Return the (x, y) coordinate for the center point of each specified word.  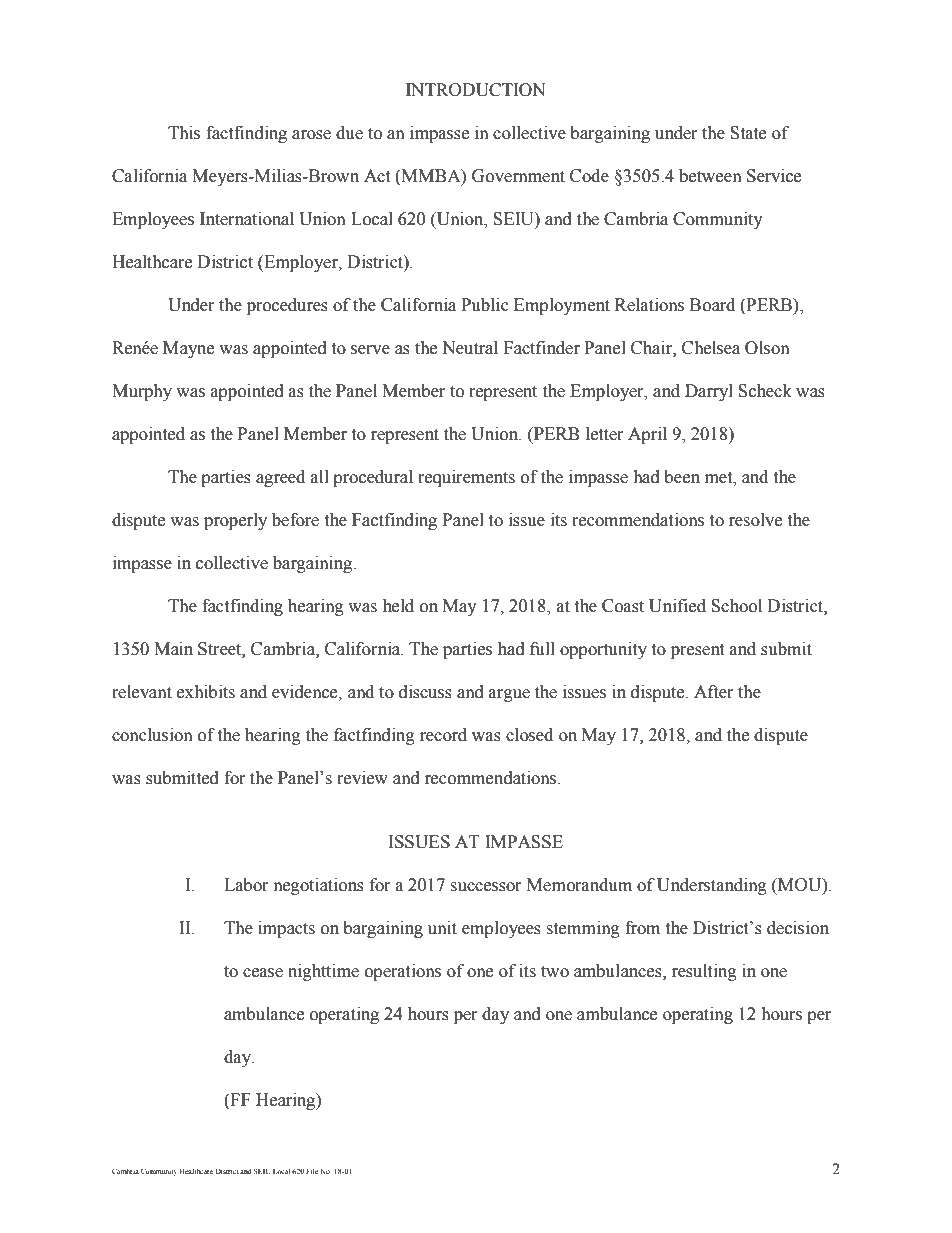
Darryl (709, 392)
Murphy (142, 392)
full (542, 649)
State (748, 133)
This (184, 133)
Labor (246, 885)
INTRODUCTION (475, 90)
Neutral (470, 348)
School (736, 606)
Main (173, 649)
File (312, 1171)
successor (486, 887)
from (642, 928)
